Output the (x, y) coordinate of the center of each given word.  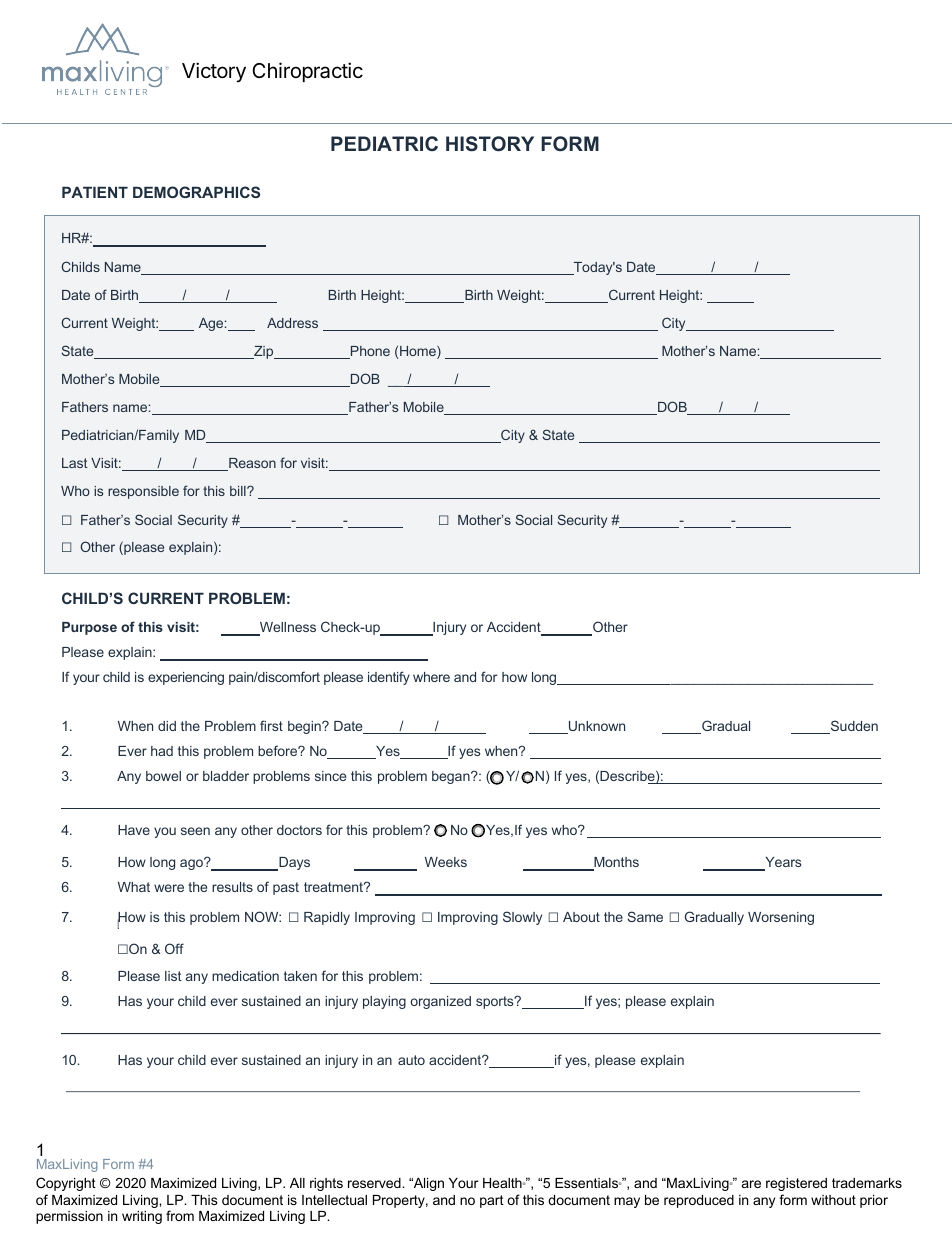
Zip (264, 352)
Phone (369, 352)
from (180, 1215)
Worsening (781, 918)
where (431, 677)
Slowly (522, 918)
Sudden (853, 727)
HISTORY (490, 143)
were (169, 888)
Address (292, 323)
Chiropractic (307, 72)
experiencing (186, 678)
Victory (214, 72)
